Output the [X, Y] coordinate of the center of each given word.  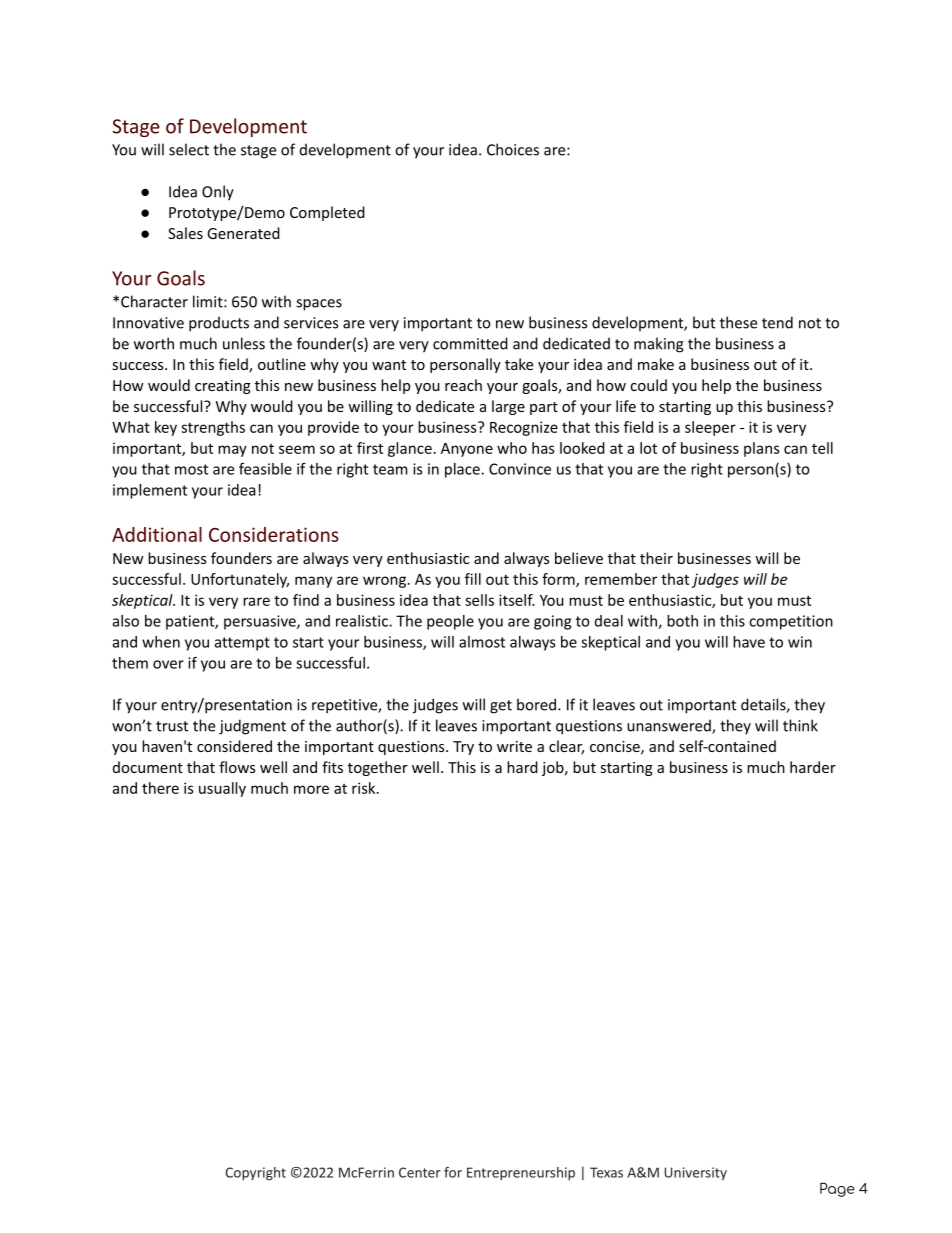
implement [150, 491]
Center [420, 1172]
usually [222, 789]
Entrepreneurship [521, 1173]
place [463, 470]
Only [218, 193]
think [800, 725]
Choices [513, 149]
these [738, 322]
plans [762, 449]
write [514, 746]
